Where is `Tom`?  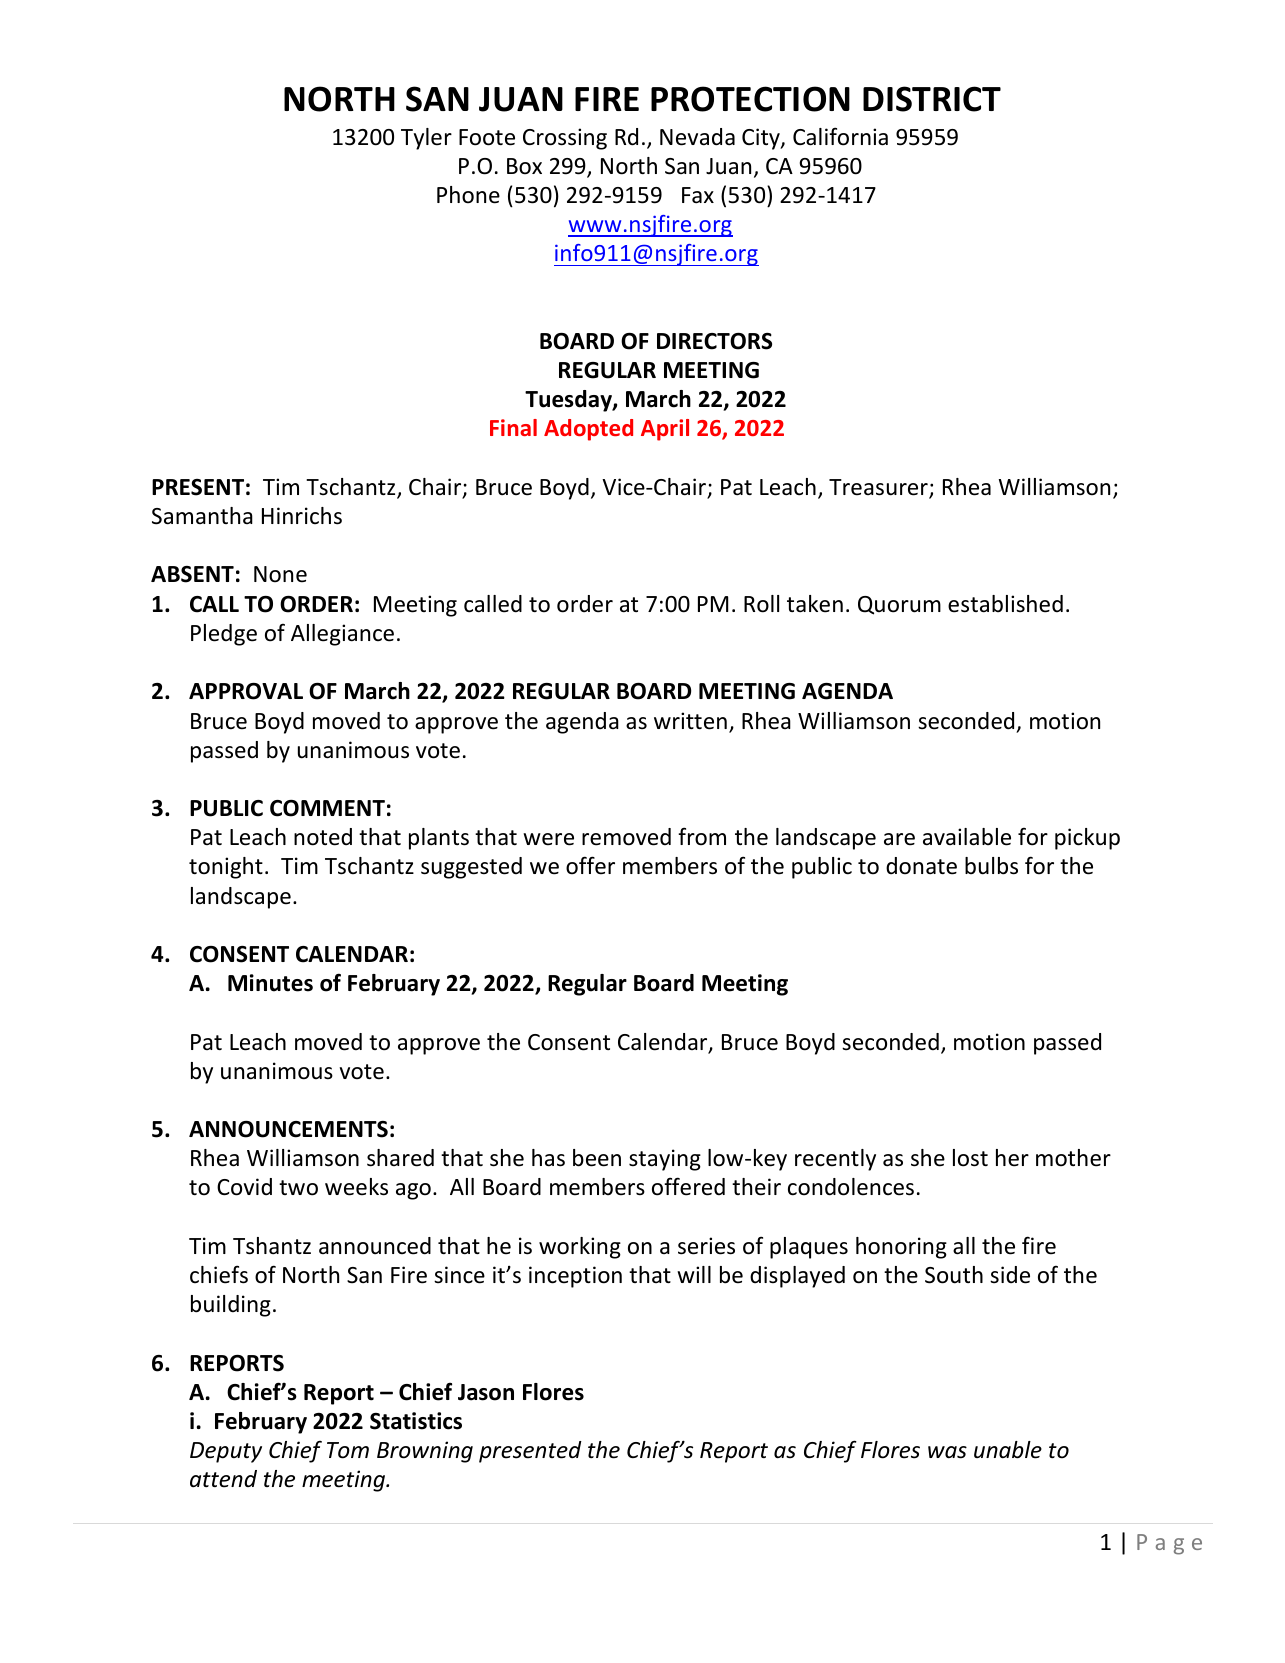
Tom is located at coordinates (348, 1450).
